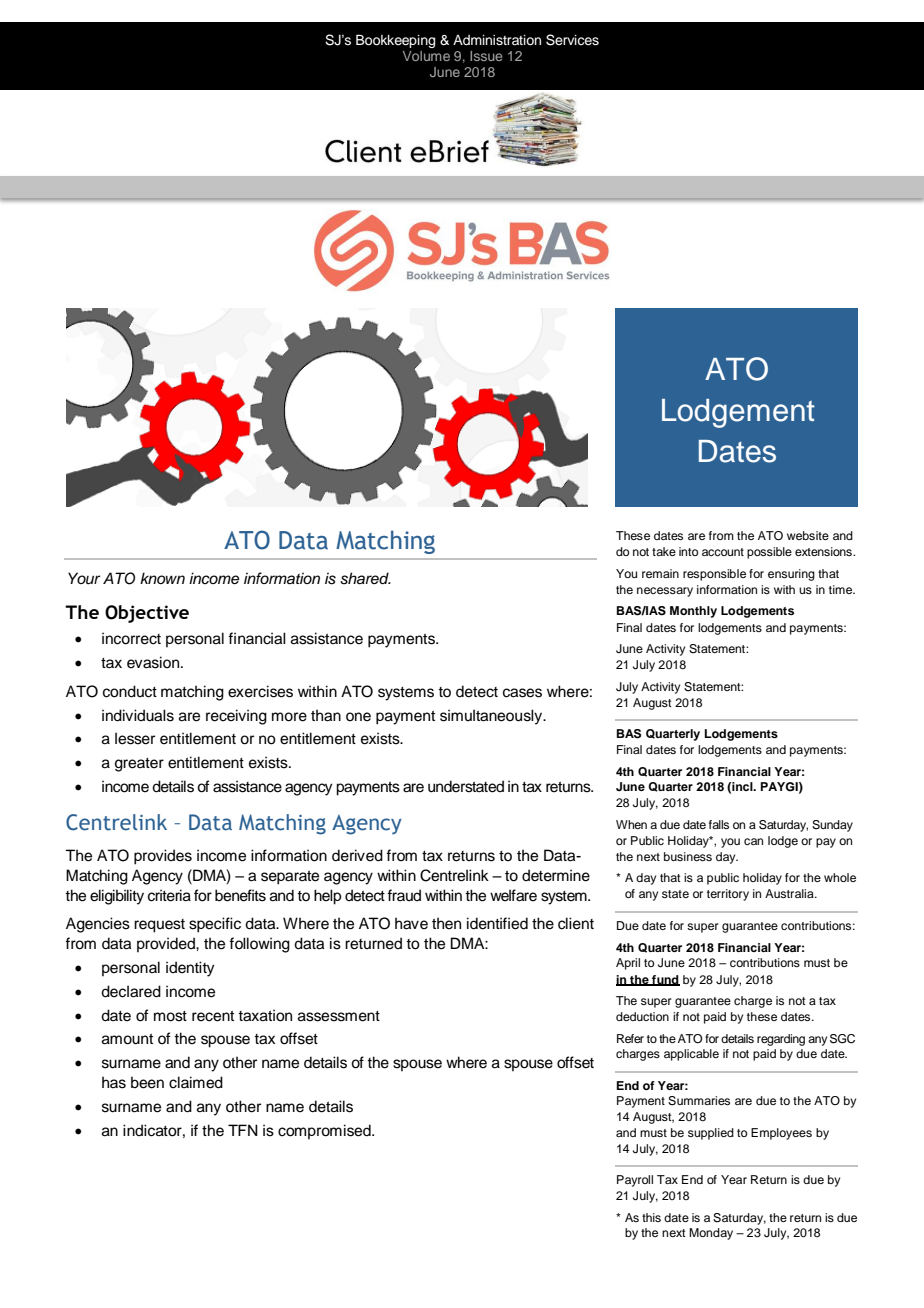 This screenshot has width=924, height=1308. Describe the element at coordinates (395, 41) in the screenshot. I see `Bookkeeping` at that location.
